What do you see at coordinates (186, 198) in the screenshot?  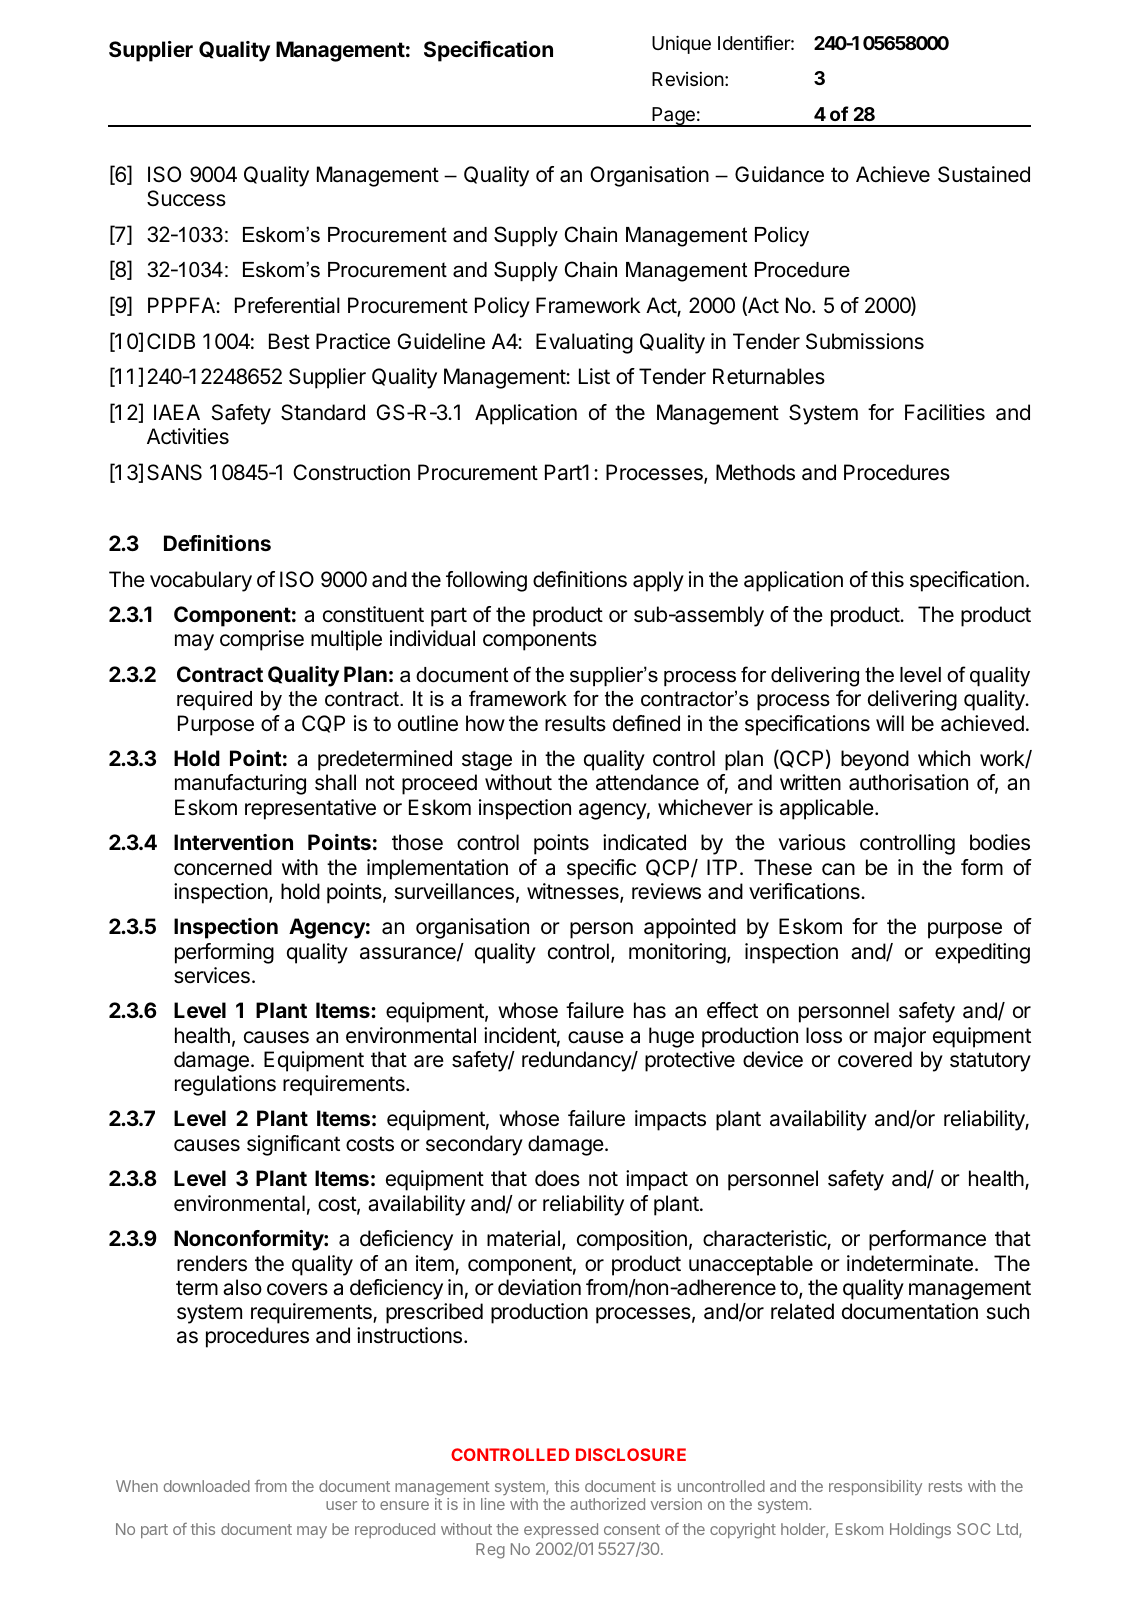 I see `Success` at bounding box center [186, 198].
